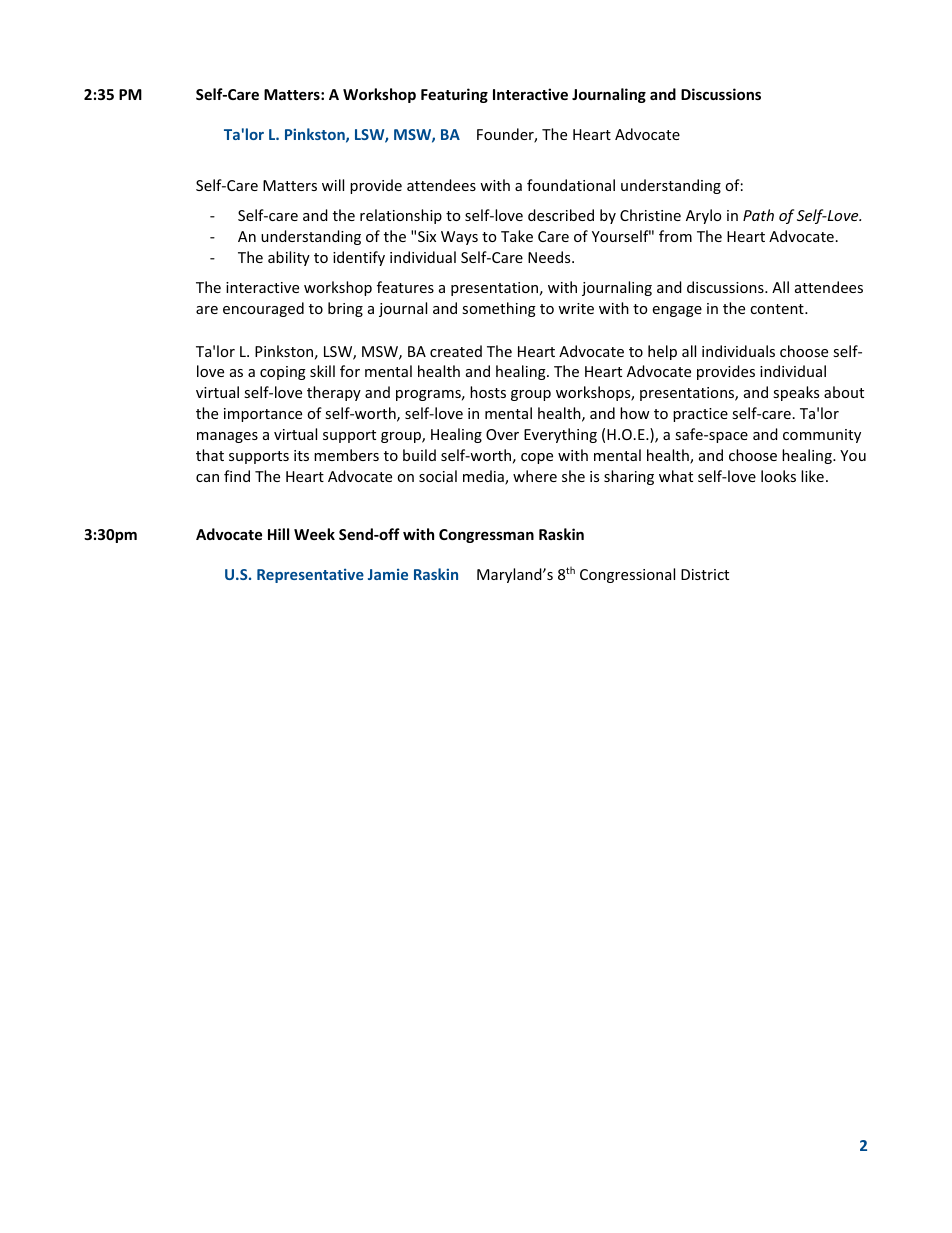  What do you see at coordinates (310, 575) in the screenshot?
I see `Representative` at bounding box center [310, 575].
